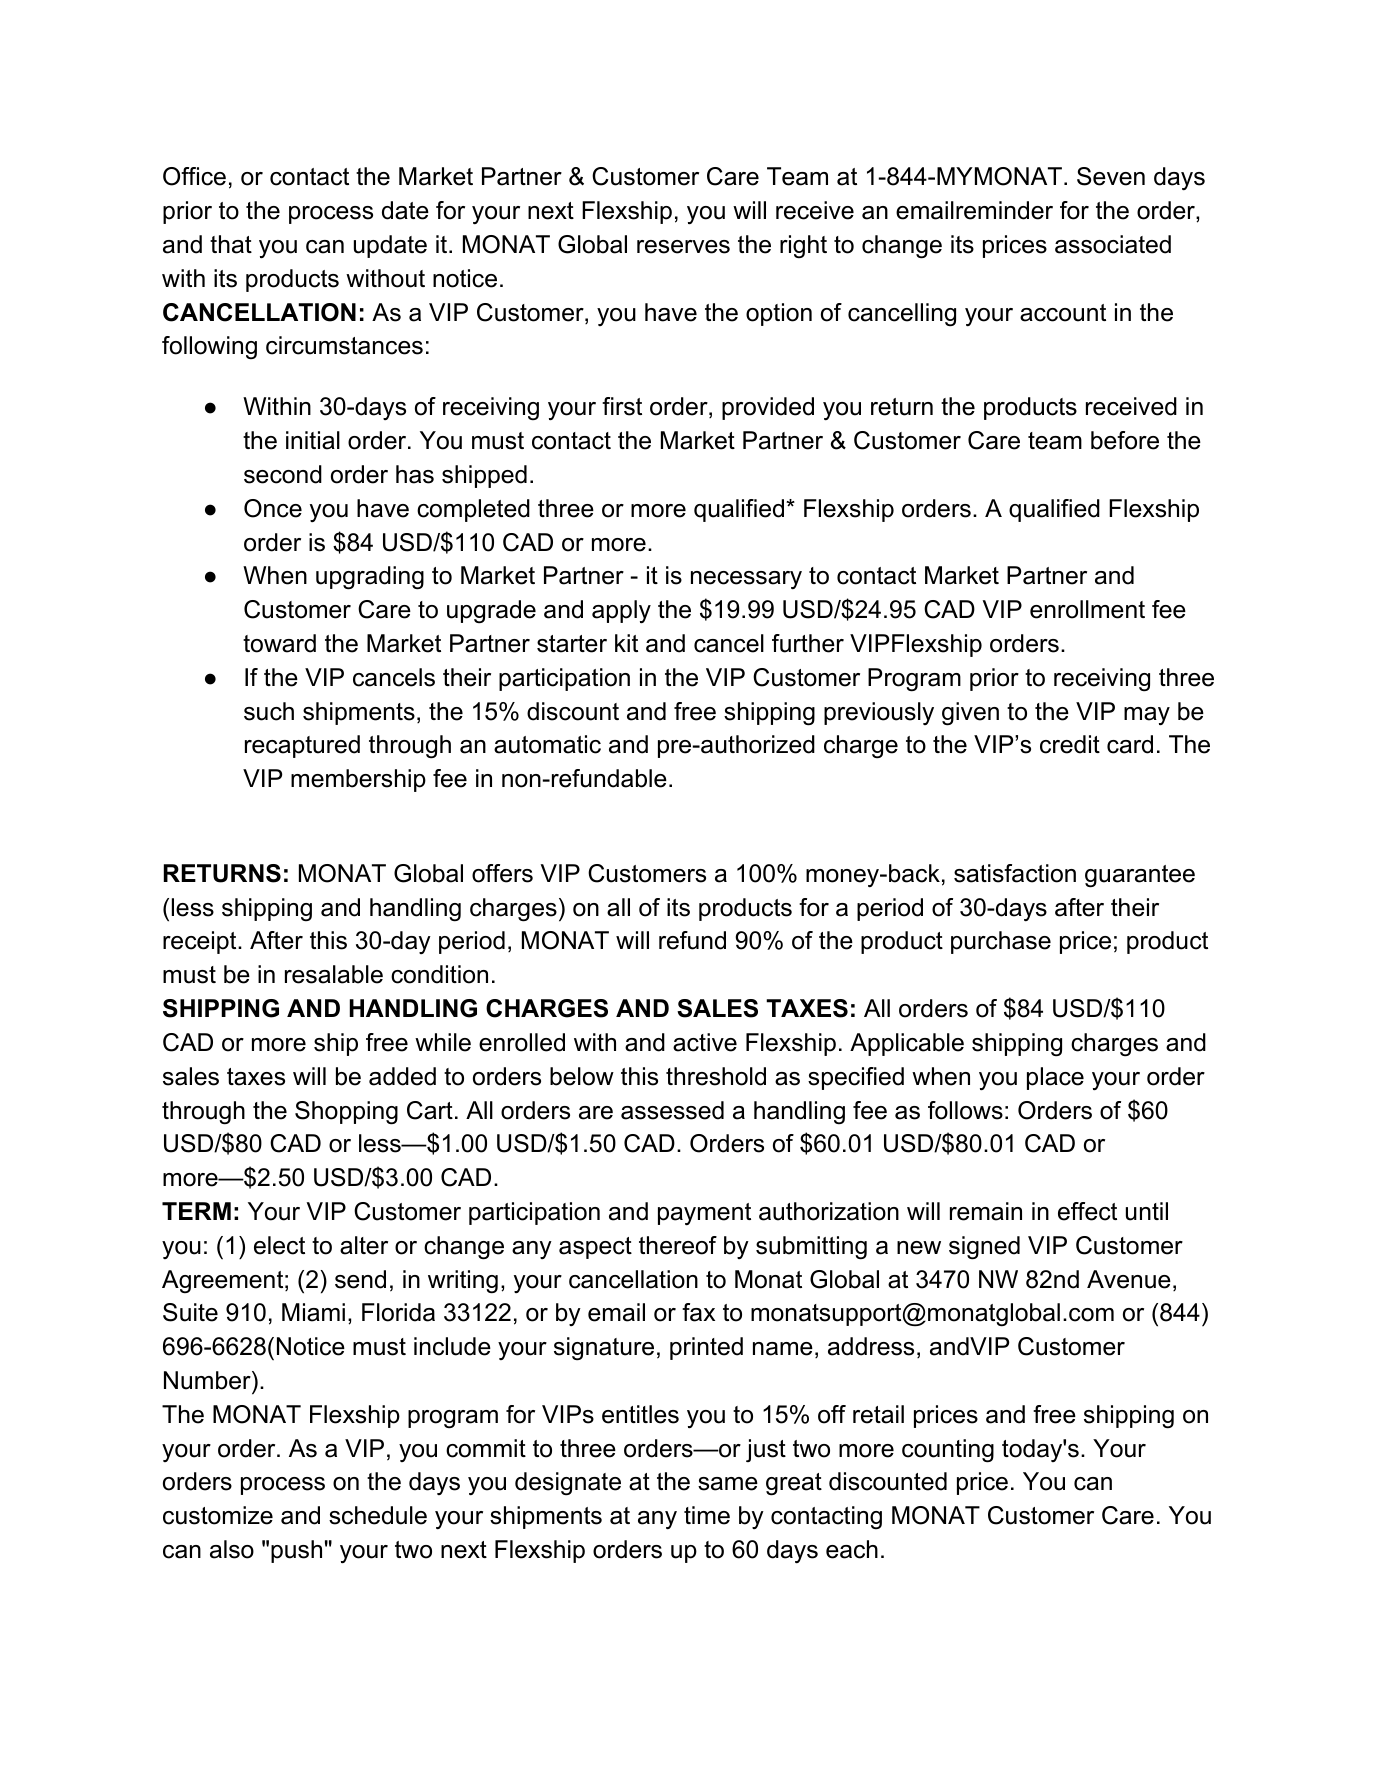 The width and height of the document is (1379, 1785). Describe the element at coordinates (984, 1248) in the document. I see `signed` at that location.
